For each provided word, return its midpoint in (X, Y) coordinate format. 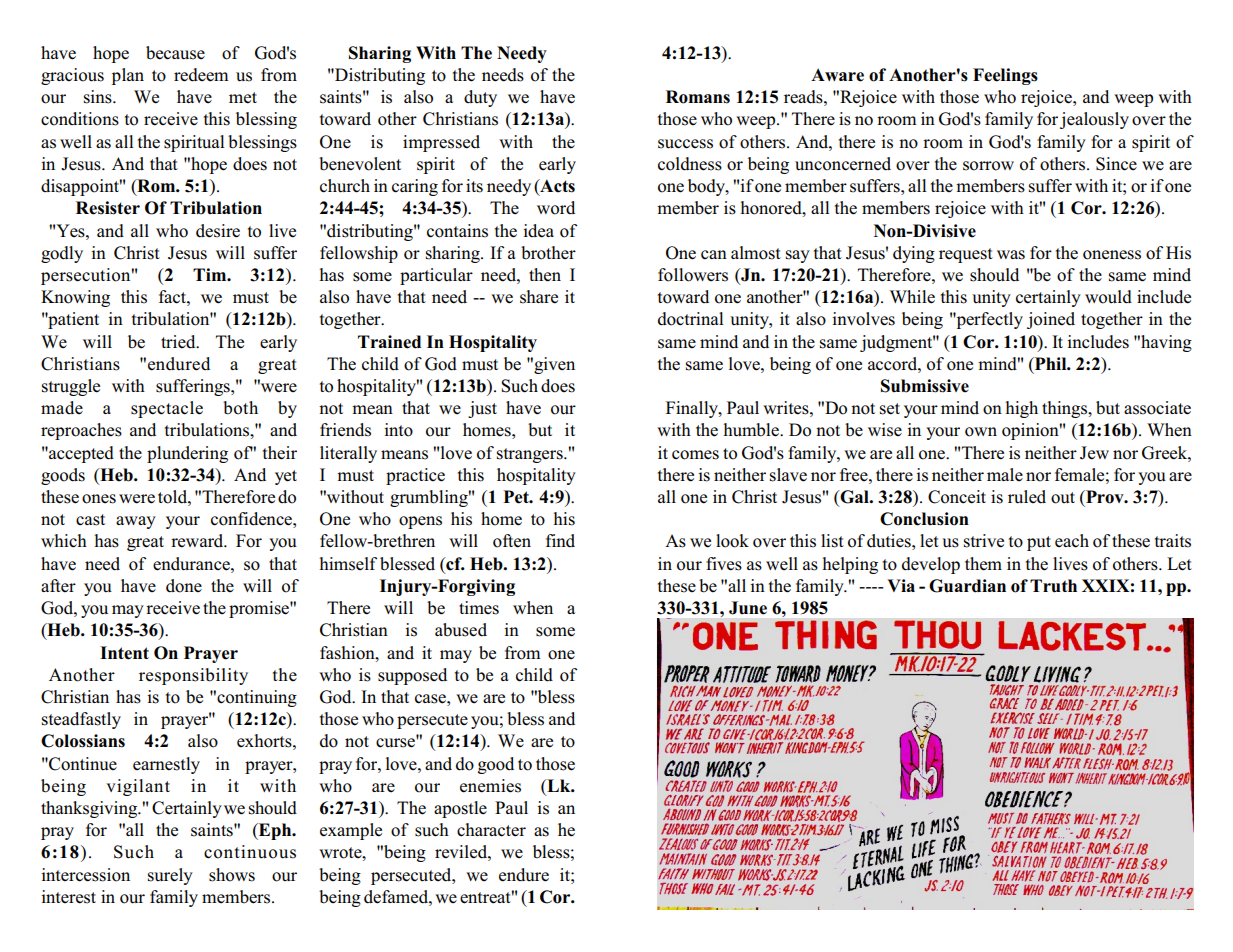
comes (695, 455)
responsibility (193, 676)
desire (218, 231)
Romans (698, 97)
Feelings (1005, 76)
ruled (1027, 497)
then (545, 275)
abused (461, 630)
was (1011, 255)
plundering (187, 454)
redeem (201, 75)
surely (170, 876)
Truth (1053, 586)
